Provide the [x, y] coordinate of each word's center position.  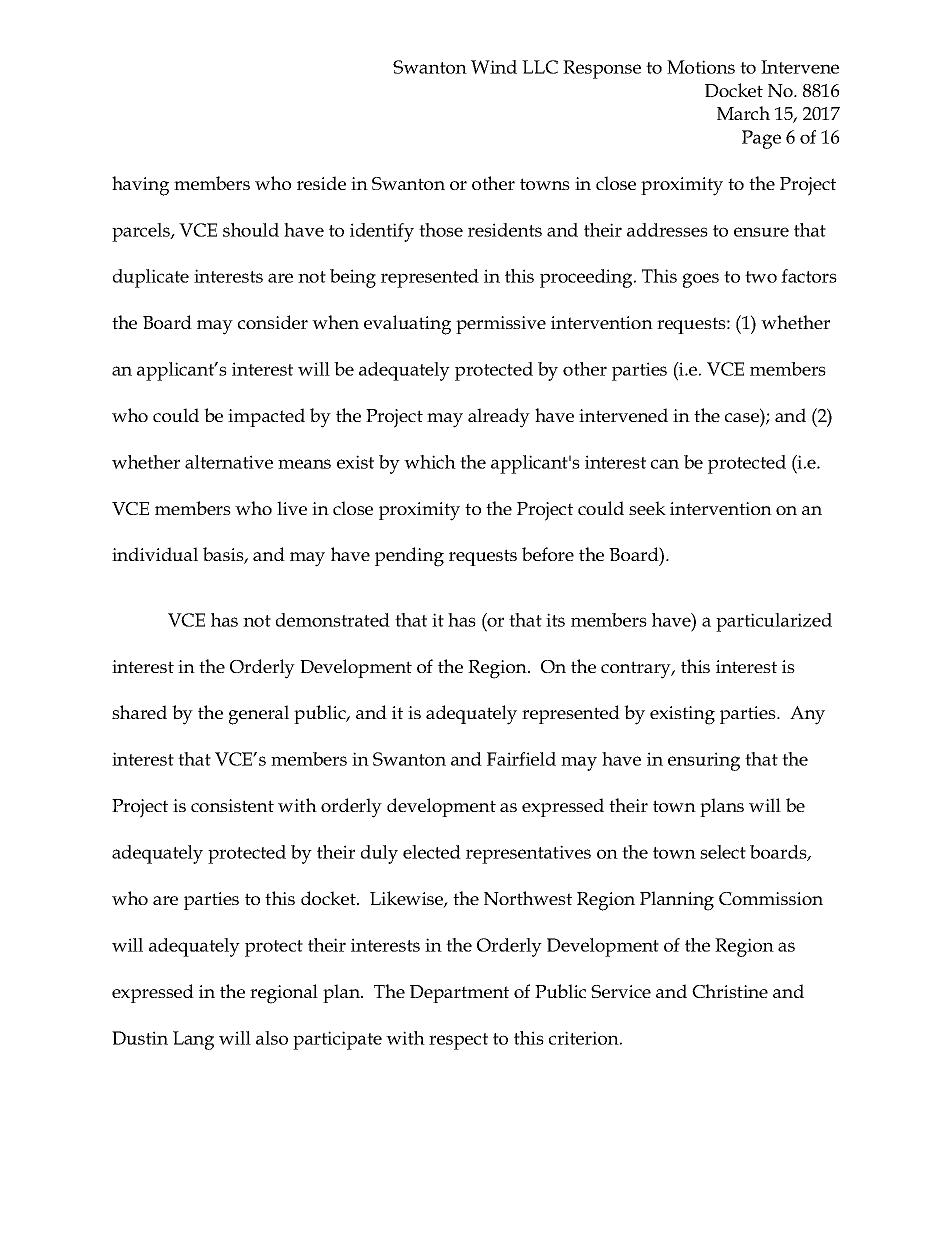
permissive [501, 325]
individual [155, 554]
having [140, 186]
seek [647, 508]
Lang [193, 1040]
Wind [494, 67]
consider [273, 322]
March [743, 113]
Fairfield [521, 759]
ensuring [704, 761]
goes [701, 280]
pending [409, 557]
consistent [232, 805]
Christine [730, 991]
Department [459, 994]
